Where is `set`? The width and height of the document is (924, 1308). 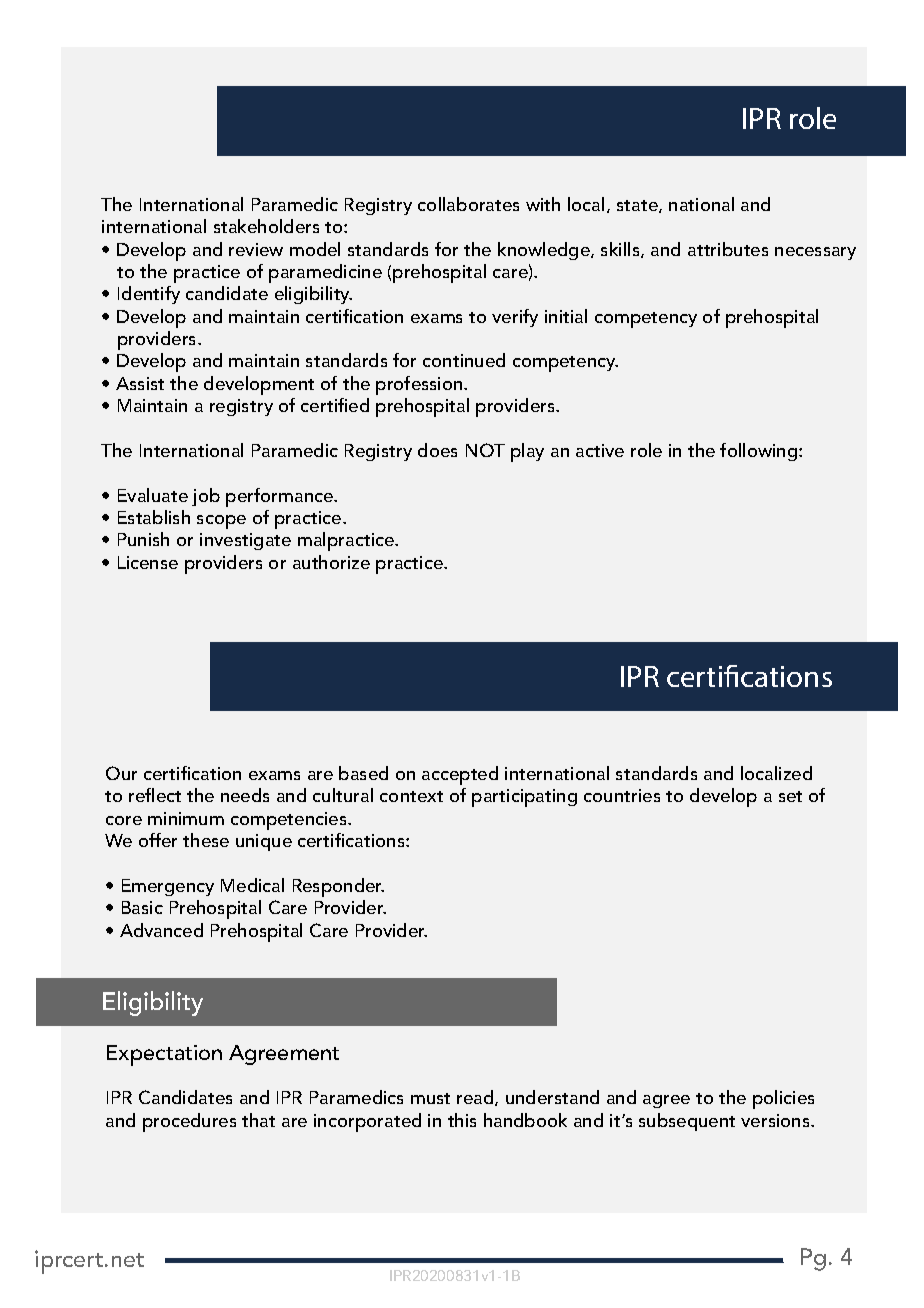
set is located at coordinates (790, 796).
